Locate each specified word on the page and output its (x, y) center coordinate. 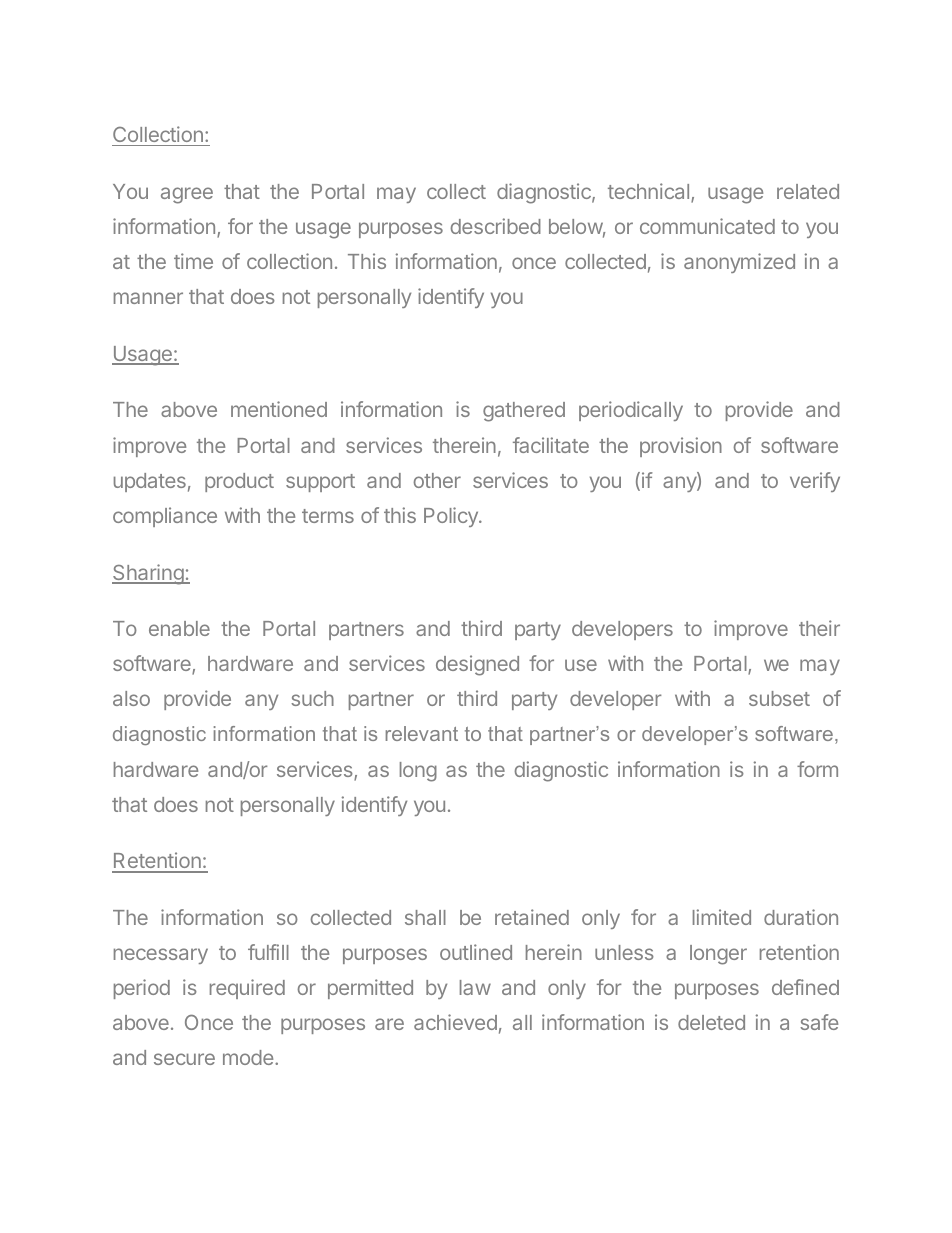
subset (779, 698)
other (437, 480)
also (131, 698)
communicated (707, 226)
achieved (455, 1022)
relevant (422, 733)
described (496, 226)
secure (184, 1059)
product (239, 482)
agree (187, 195)
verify (815, 482)
